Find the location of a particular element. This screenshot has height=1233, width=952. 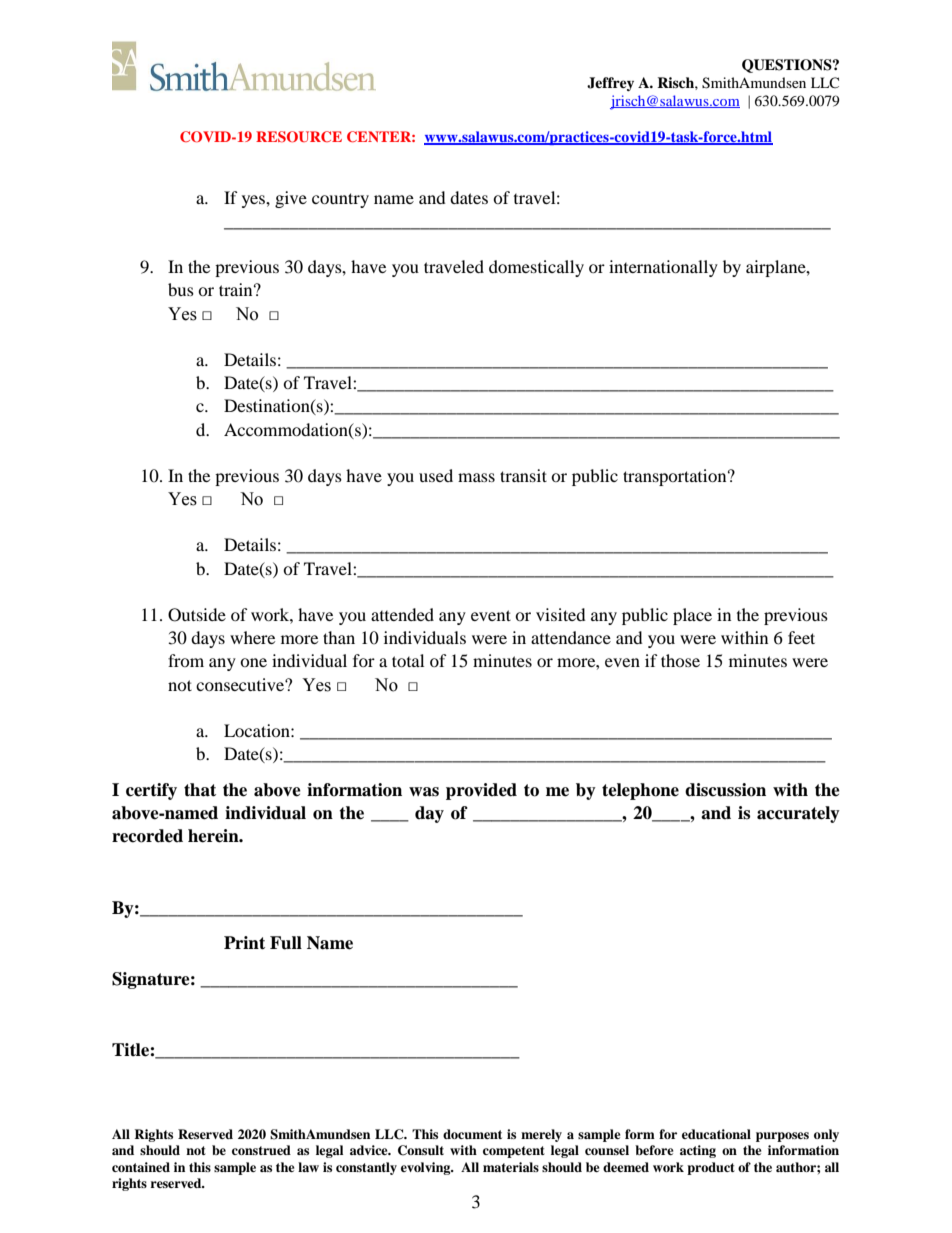

document is located at coordinates (472, 1134).
